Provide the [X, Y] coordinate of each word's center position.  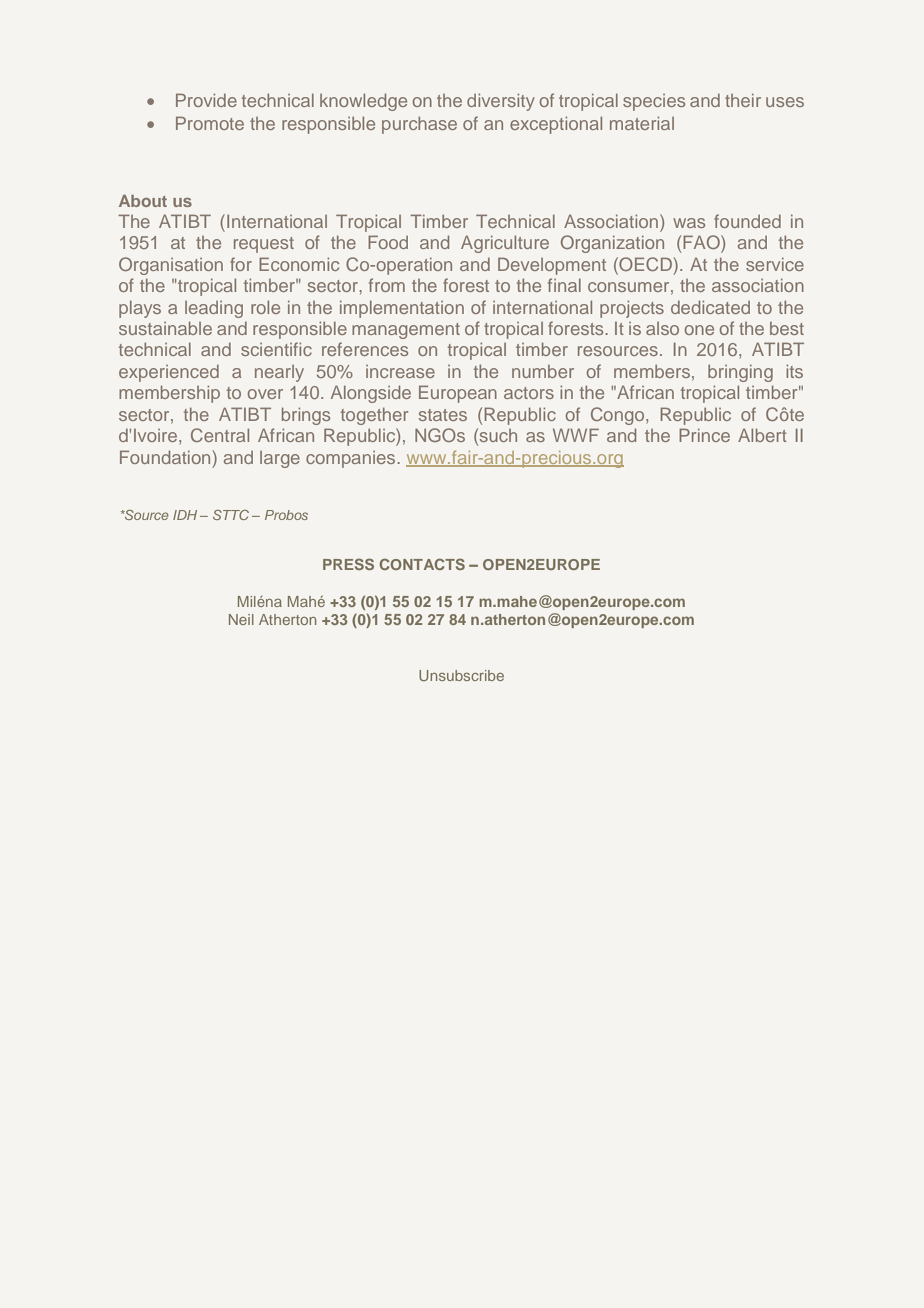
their [743, 100]
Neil [241, 619]
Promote [210, 123]
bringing [740, 373]
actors [529, 393]
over [265, 394]
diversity [501, 102]
